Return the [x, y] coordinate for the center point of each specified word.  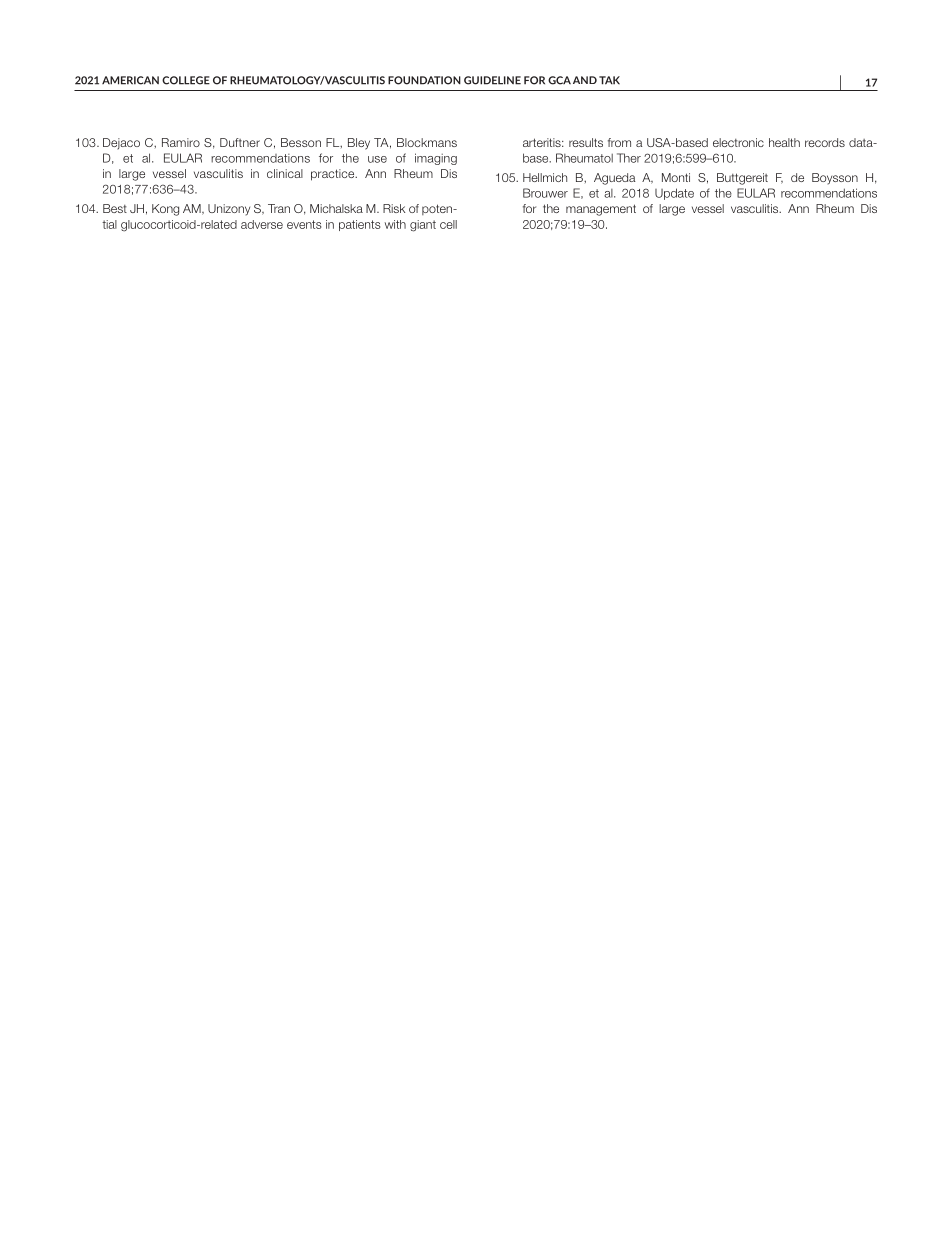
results [586, 142]
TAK [609, 80]
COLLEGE [186, 80]
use [377, 159]
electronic [738, 142]
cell [448, 224]
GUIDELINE [492, 80]
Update [674, 194]
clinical [285, 173]
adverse [262, 224]
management [601, 210]
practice [334, 175]
